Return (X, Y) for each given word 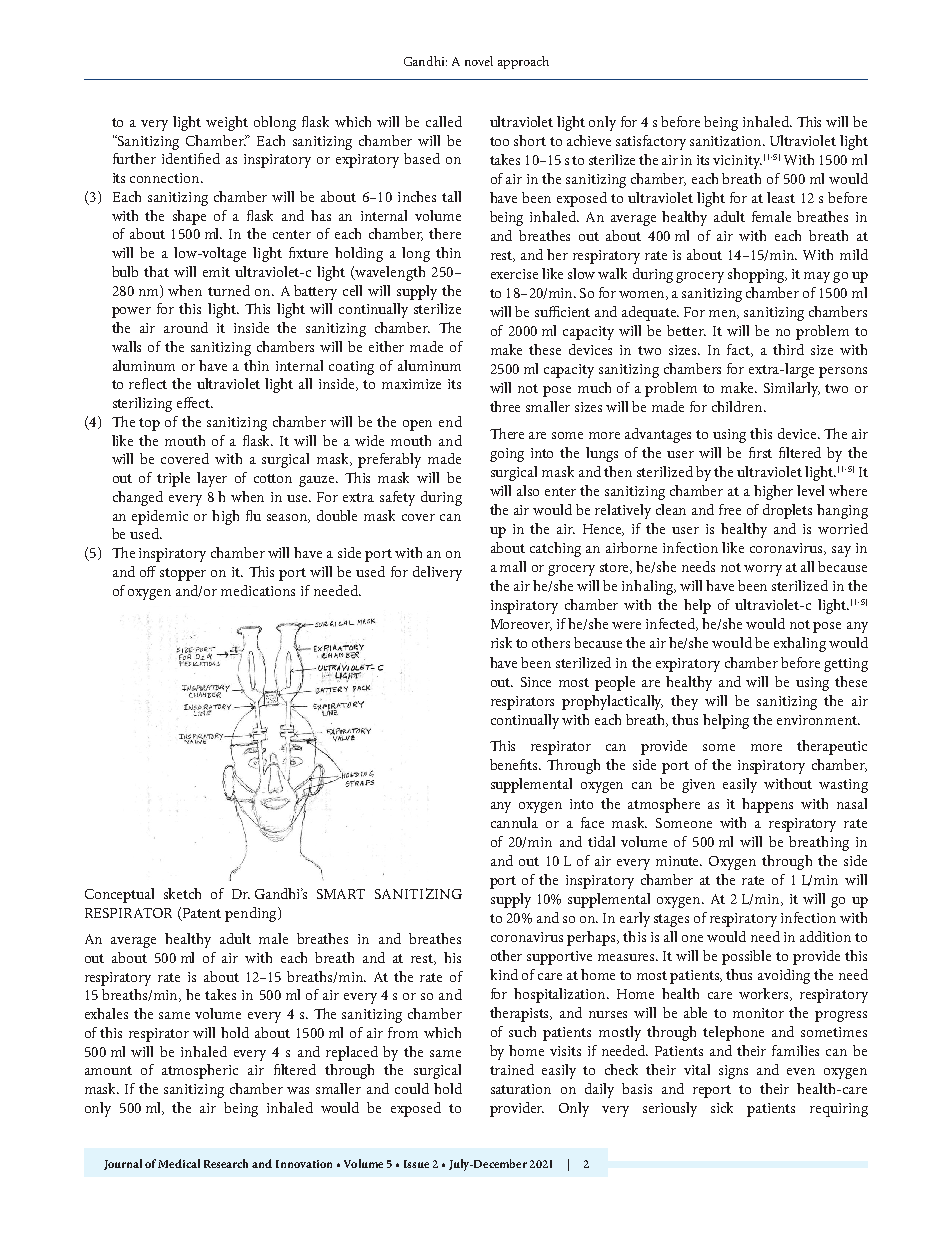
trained (512, 1069)
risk (501, 642)
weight (227, 123)
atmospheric (200, 1071)
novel (479, 61)
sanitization (727, 141)
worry (763, 570)
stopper (183, 574)
